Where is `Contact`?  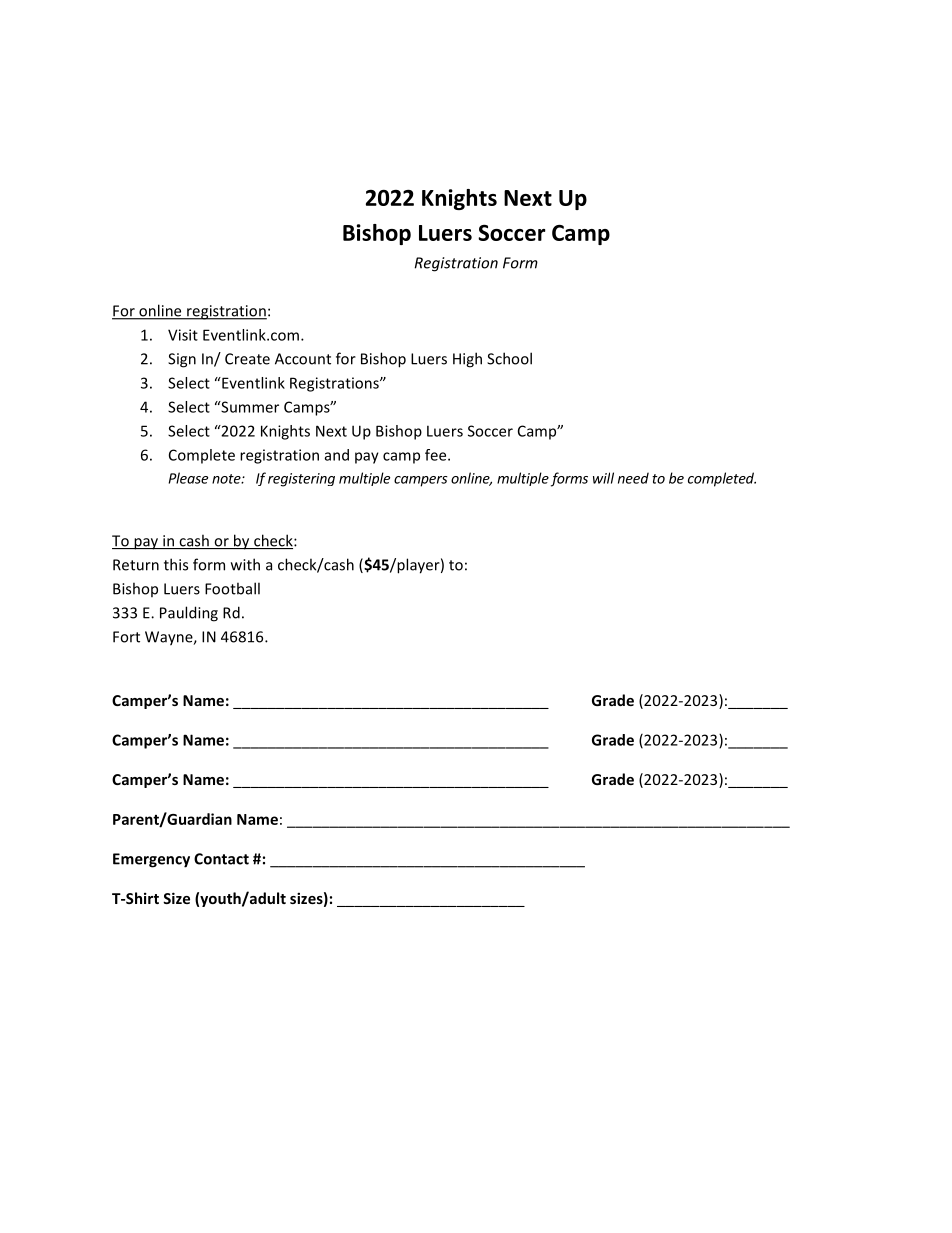 Contact is located at coordinates (221, 859).
